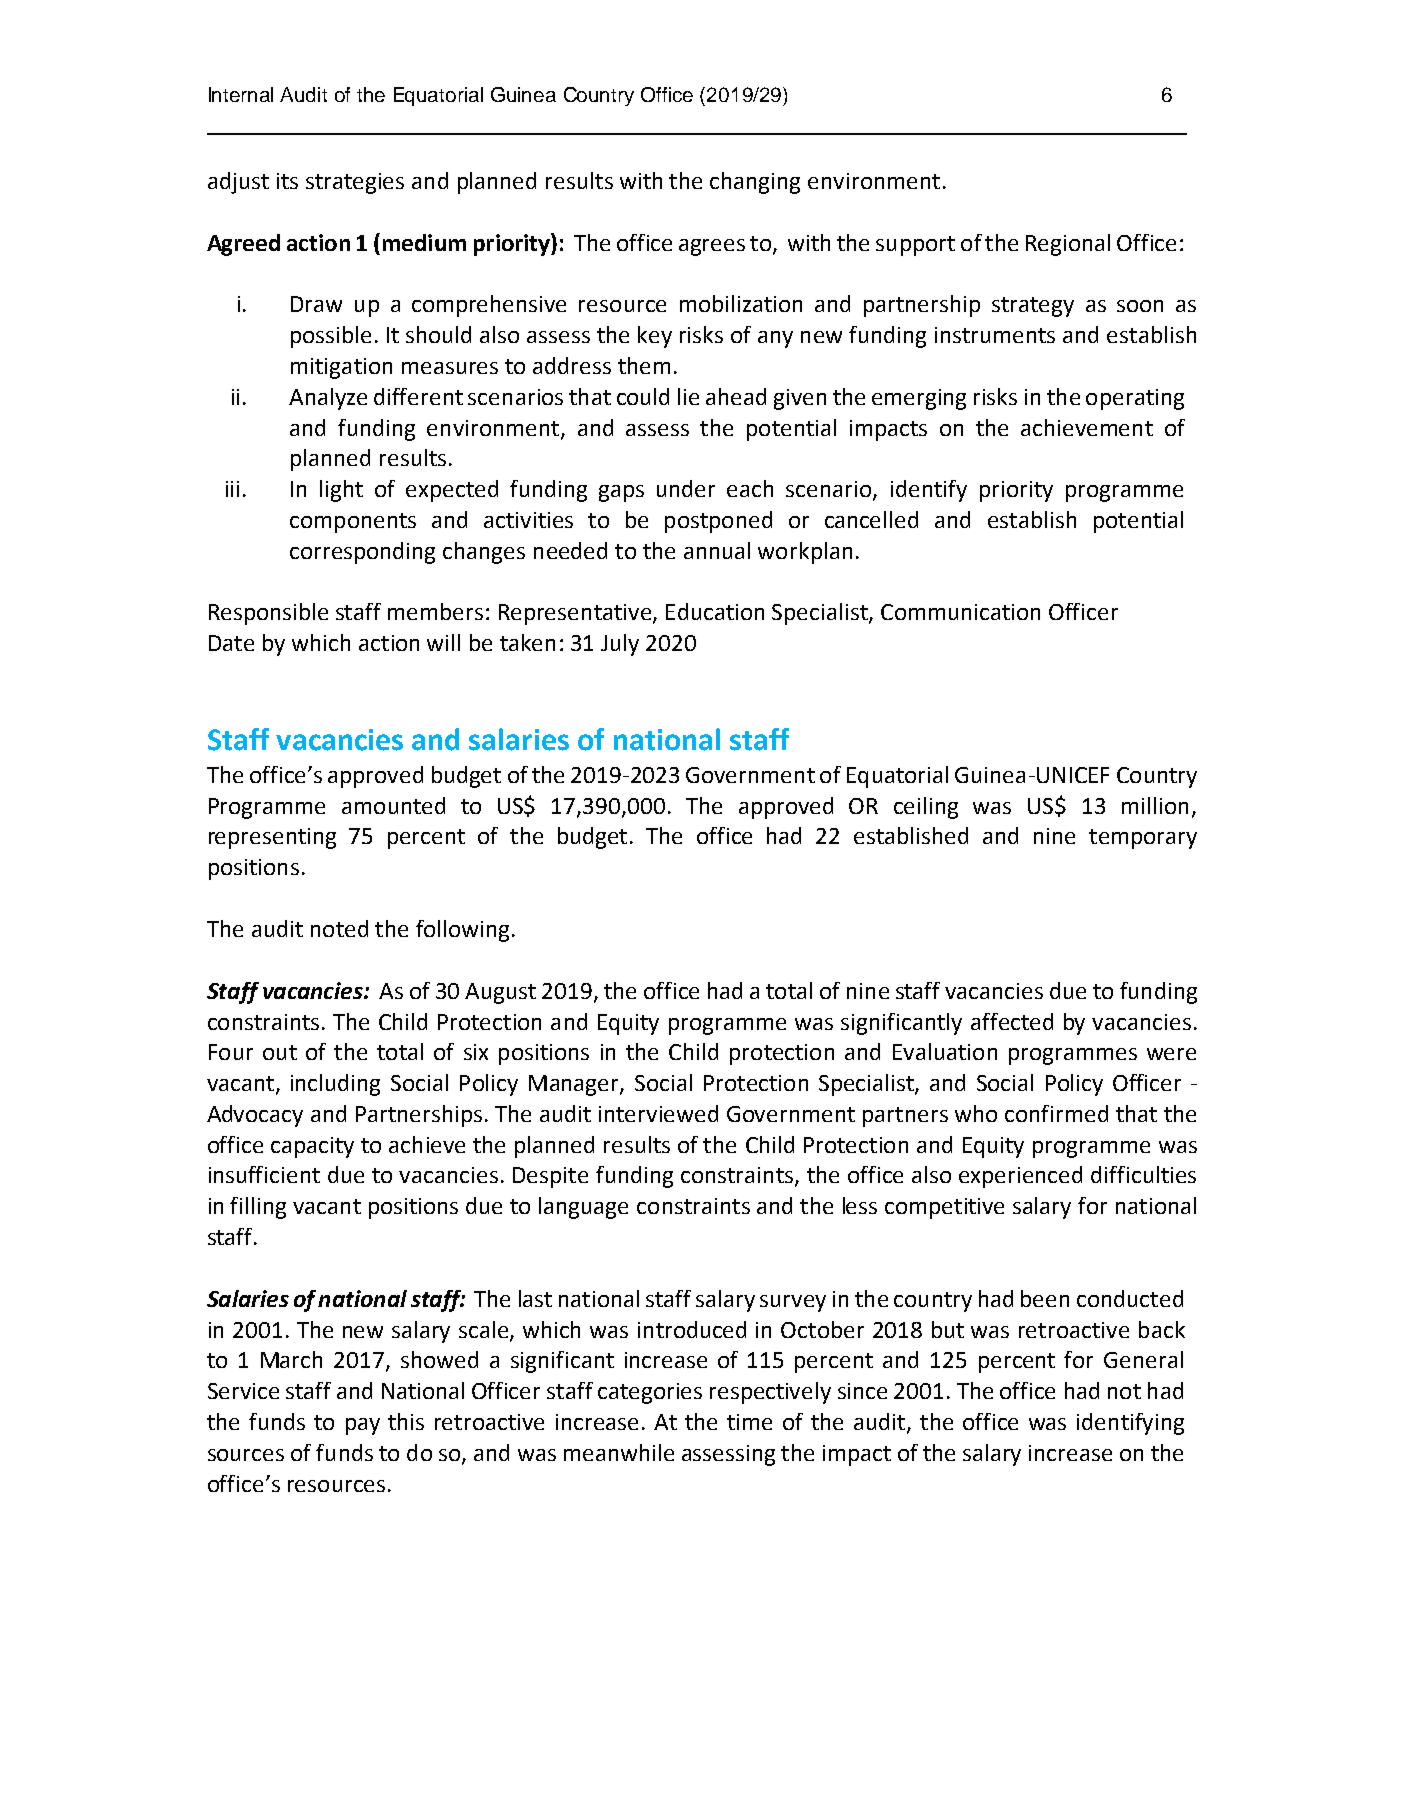  What do you see at coordinates (355, 183) in the screenshot?
I see `strategies` at bounding box center [355, 183].
